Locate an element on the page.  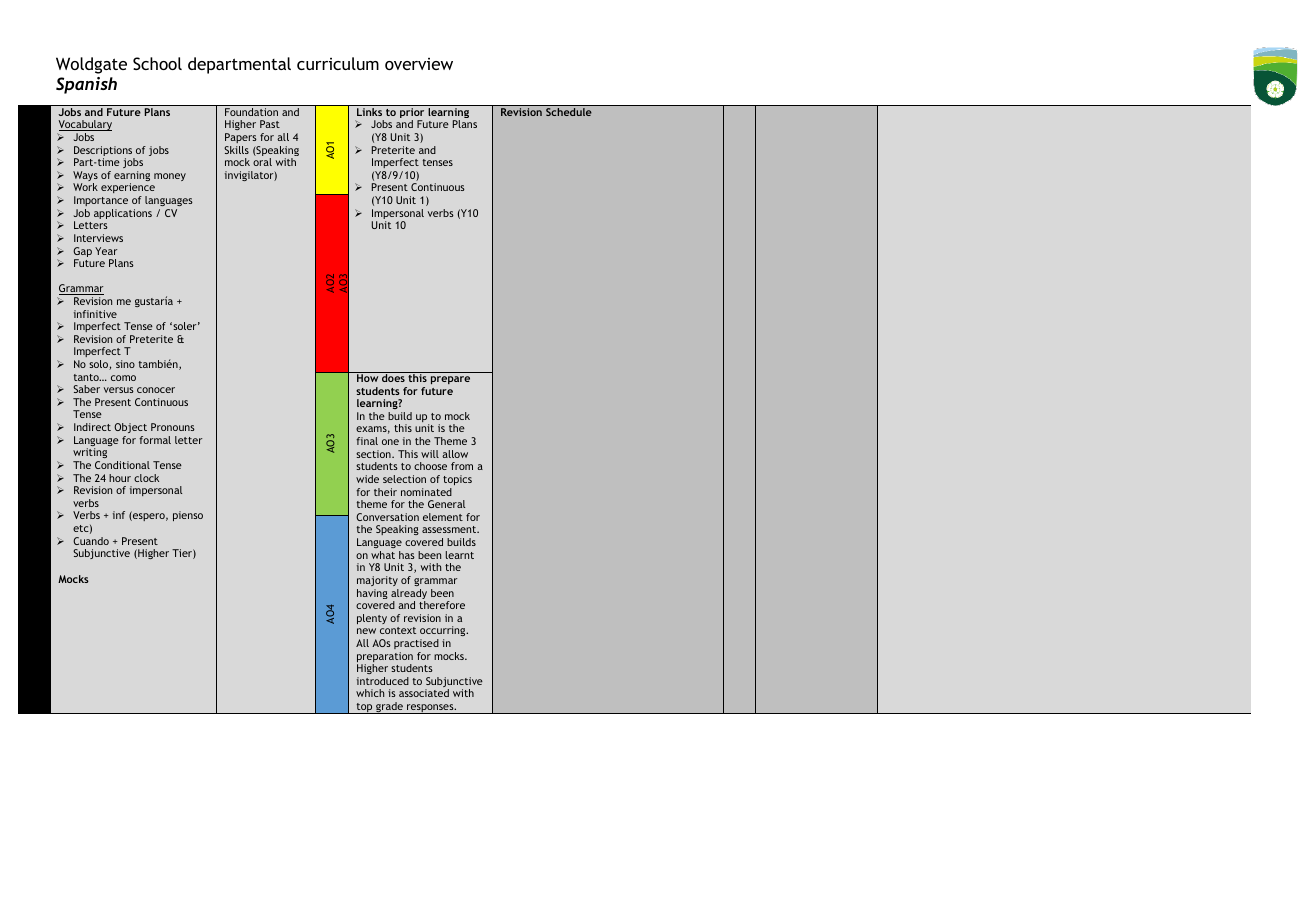
which is located at coordinates (370, 693).
